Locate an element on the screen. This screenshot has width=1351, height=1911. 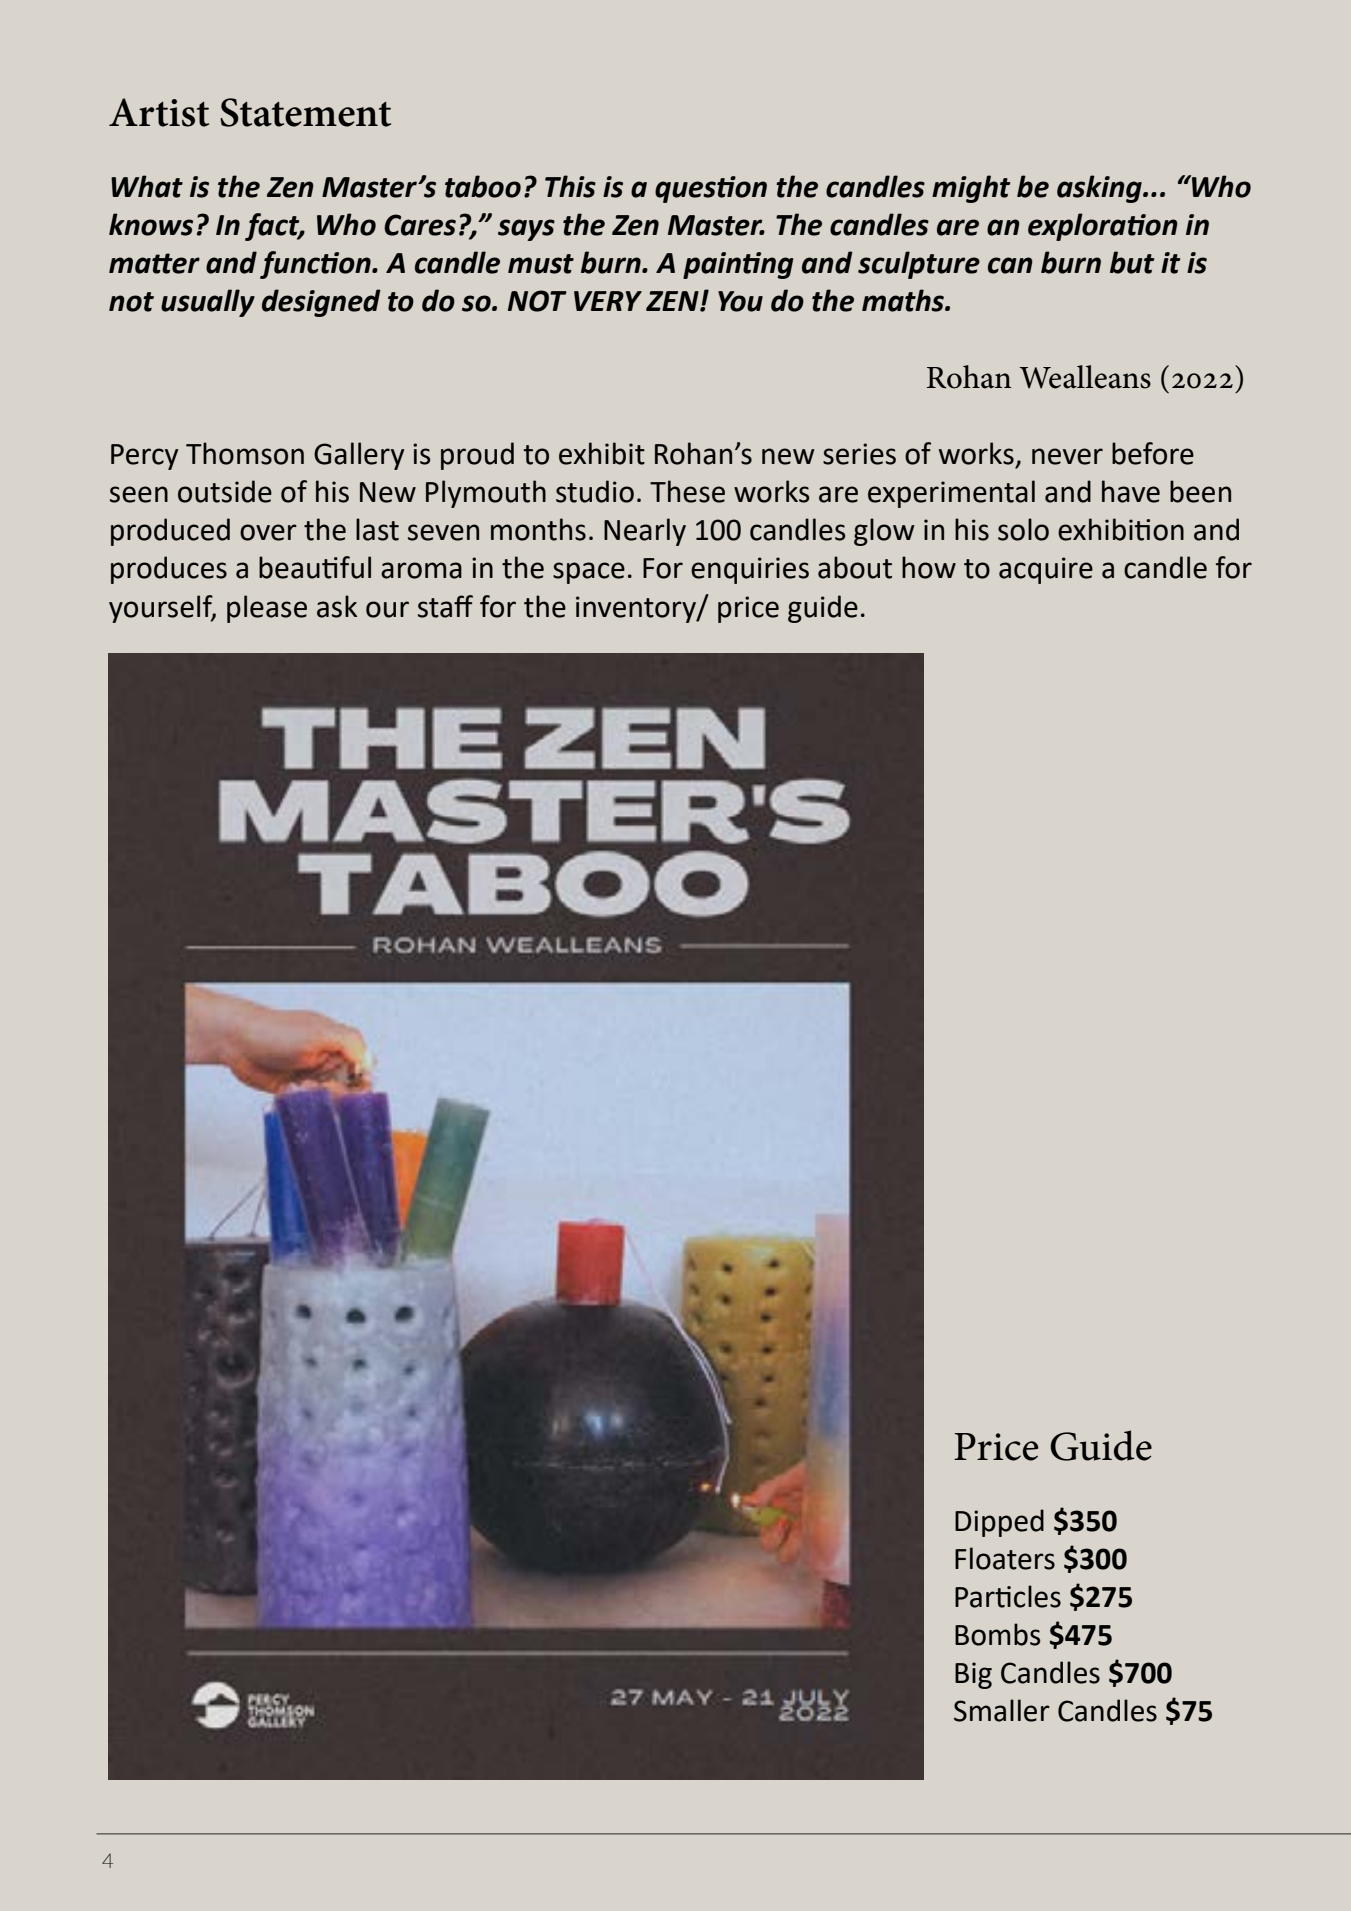
please is located at coordinates (267, 609).
